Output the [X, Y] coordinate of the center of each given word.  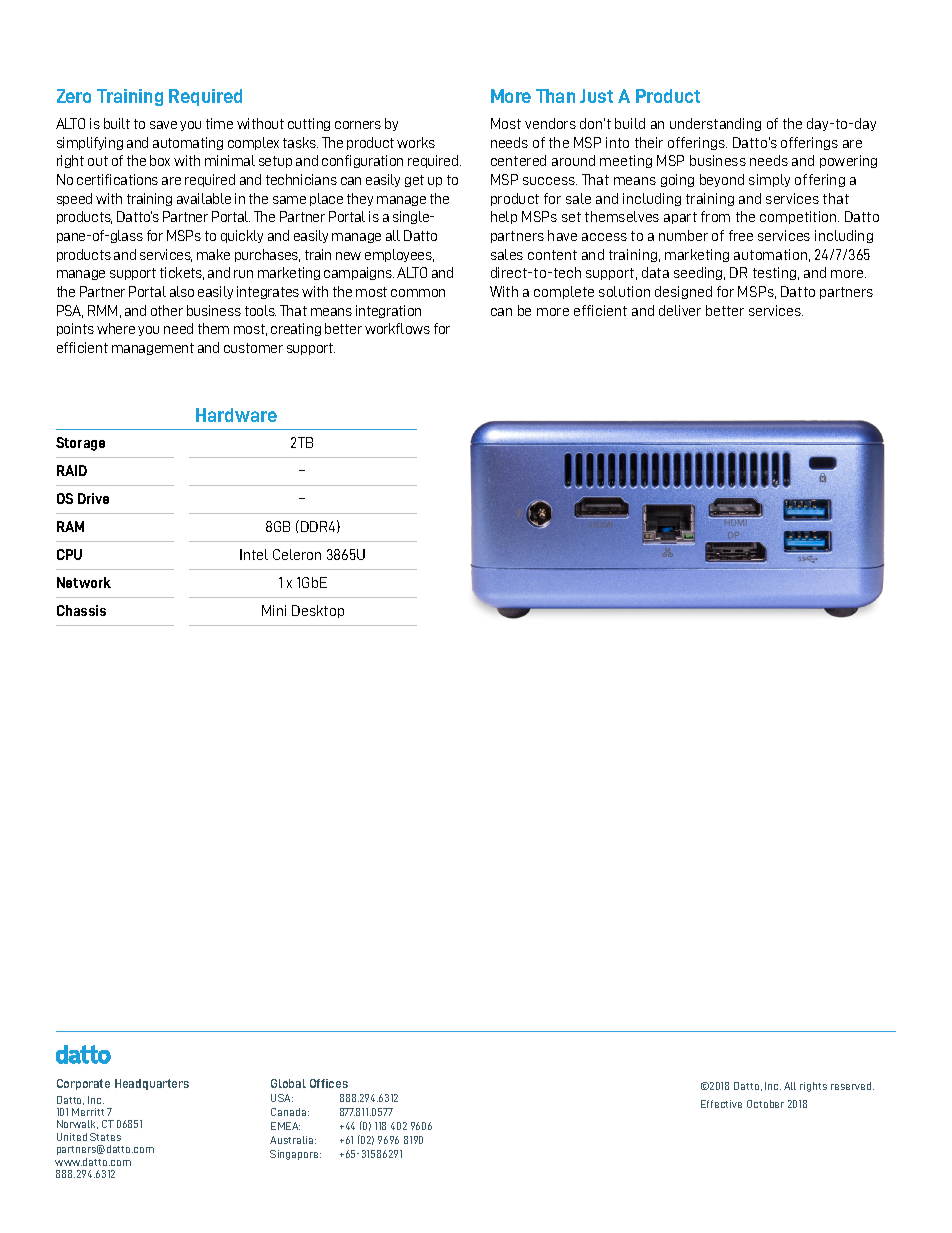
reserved [852, 1086]
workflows [397, 328]
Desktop [318, 611]
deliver [680, 310]
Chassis [81, 610]
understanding [715, 124]
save [163, 125]
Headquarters [152, 1084]
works [416, 142]
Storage [80, 444]
